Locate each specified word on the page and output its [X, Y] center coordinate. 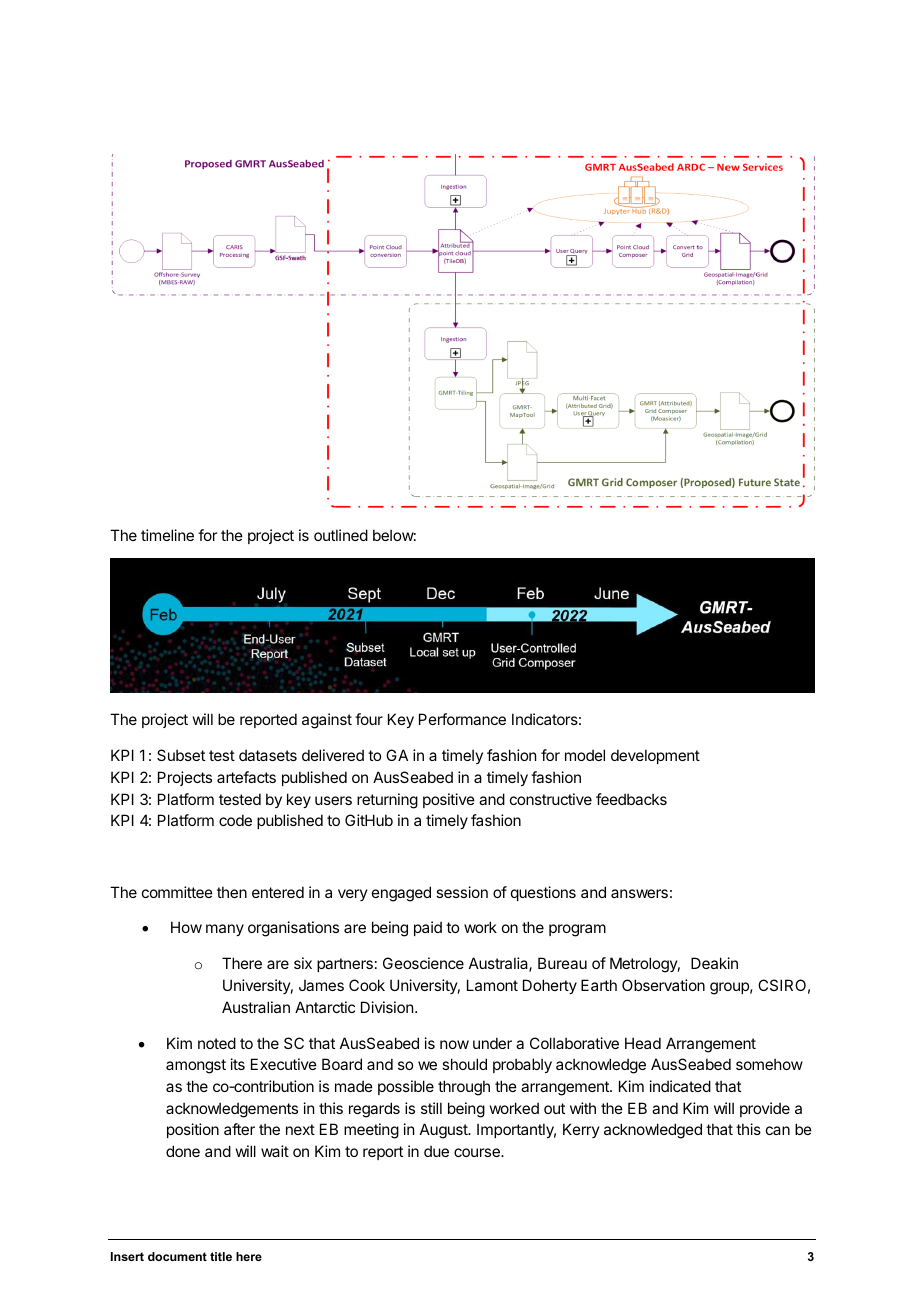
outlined [341, 535]
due [436, 1151]
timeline [167, 535]
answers [639, 893]
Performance [462, 719]
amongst [196, 1066]
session [462, 892]
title [221, 1256]
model [585, 755]
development [655, 756]
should [464, 1064]
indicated [680, 1086]
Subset [181, 755]
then [232, 892]
